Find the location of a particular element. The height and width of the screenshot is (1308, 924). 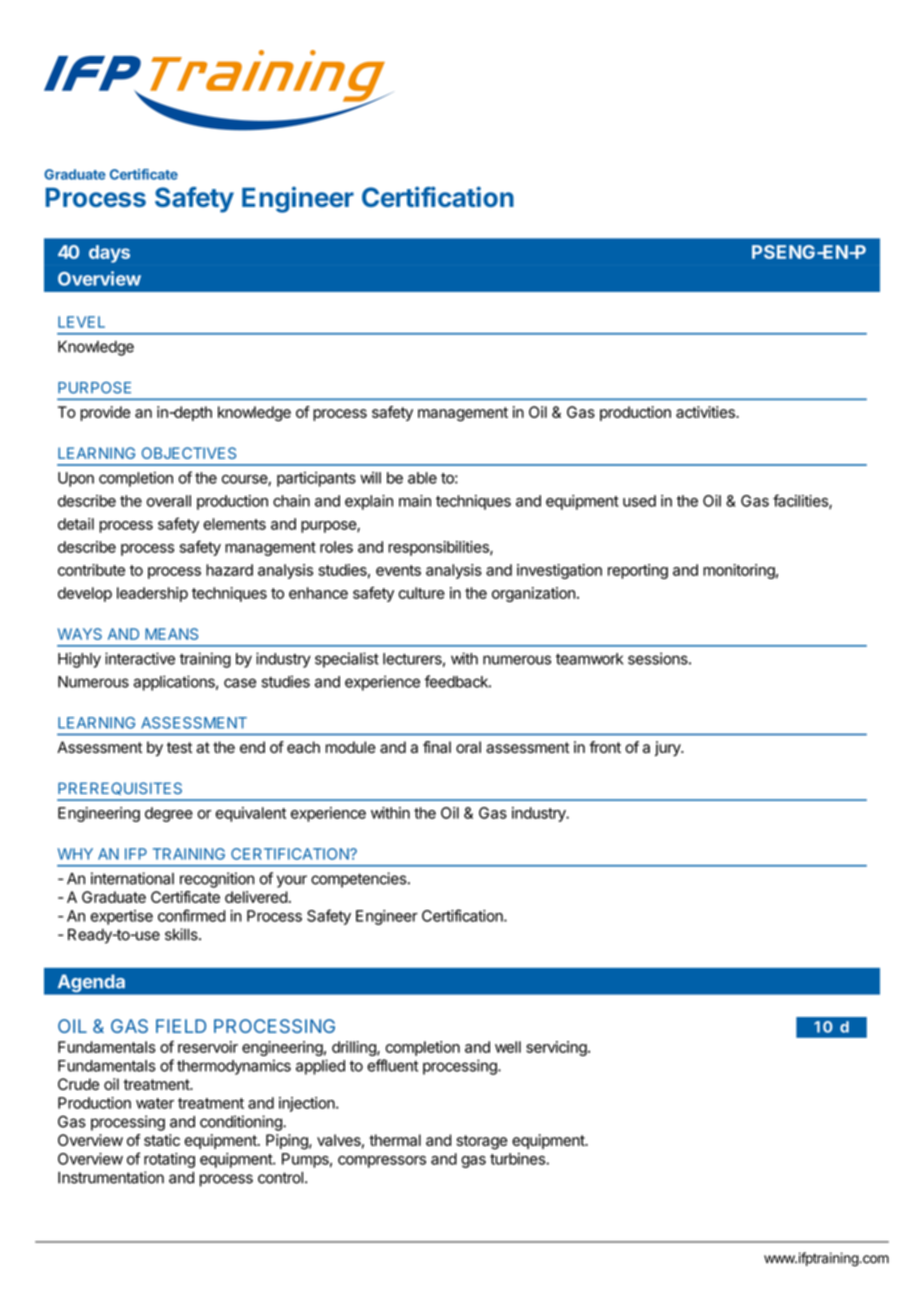

static is located at coordinates (162, 1140).
